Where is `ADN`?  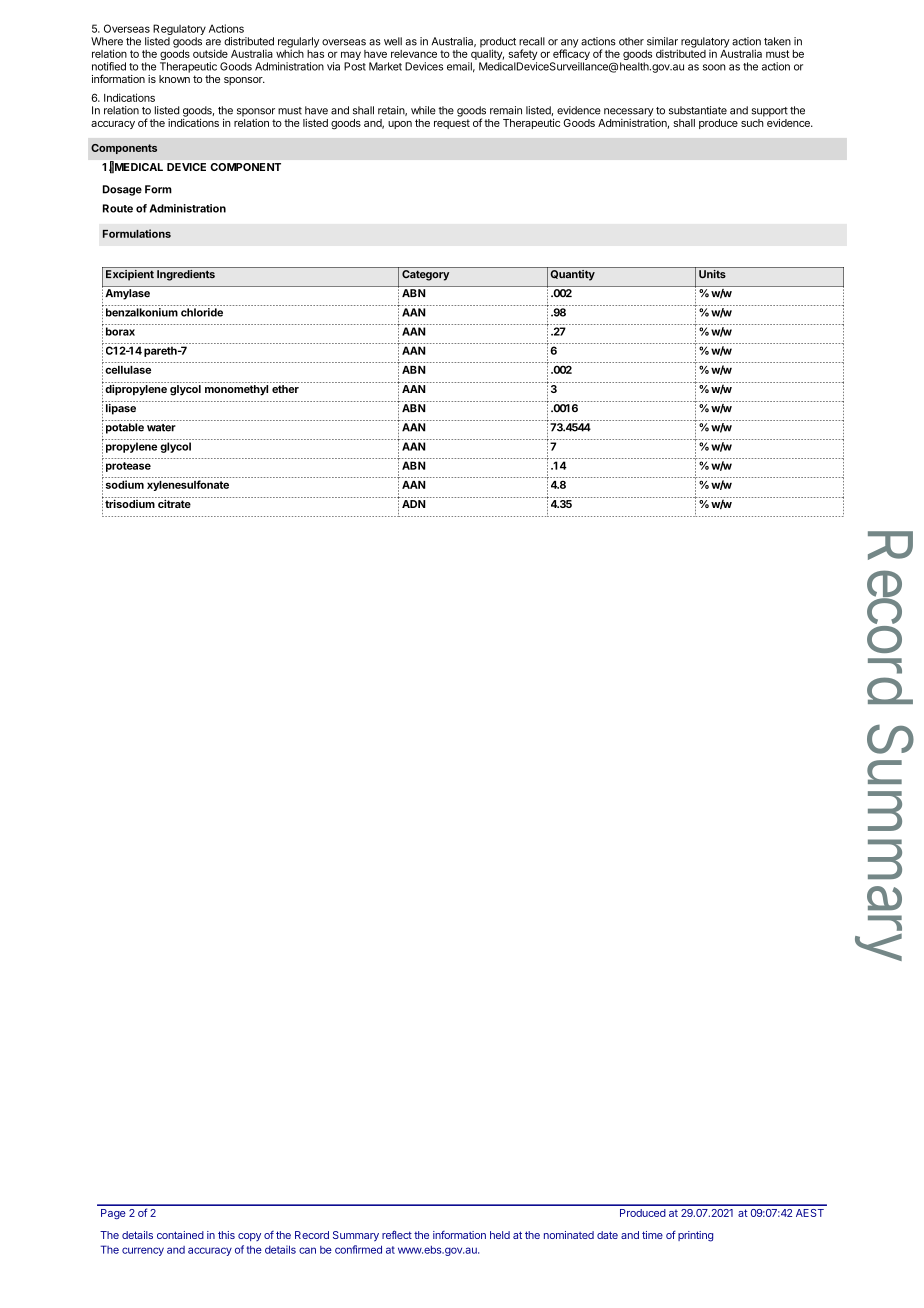
ADN is located at coordinates (414, 504).
